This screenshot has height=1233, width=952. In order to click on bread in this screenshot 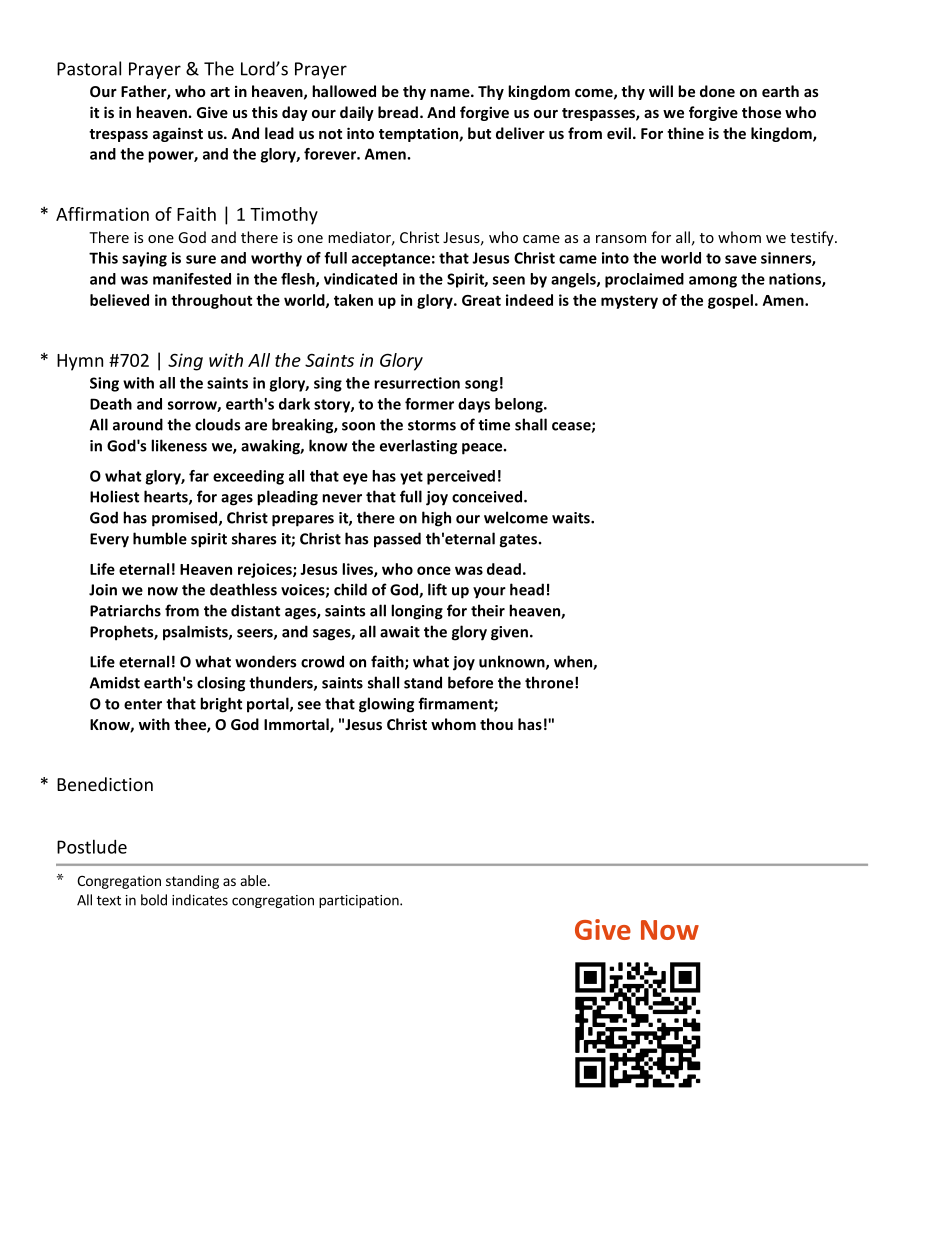, I will do `click(398, 112)`.
